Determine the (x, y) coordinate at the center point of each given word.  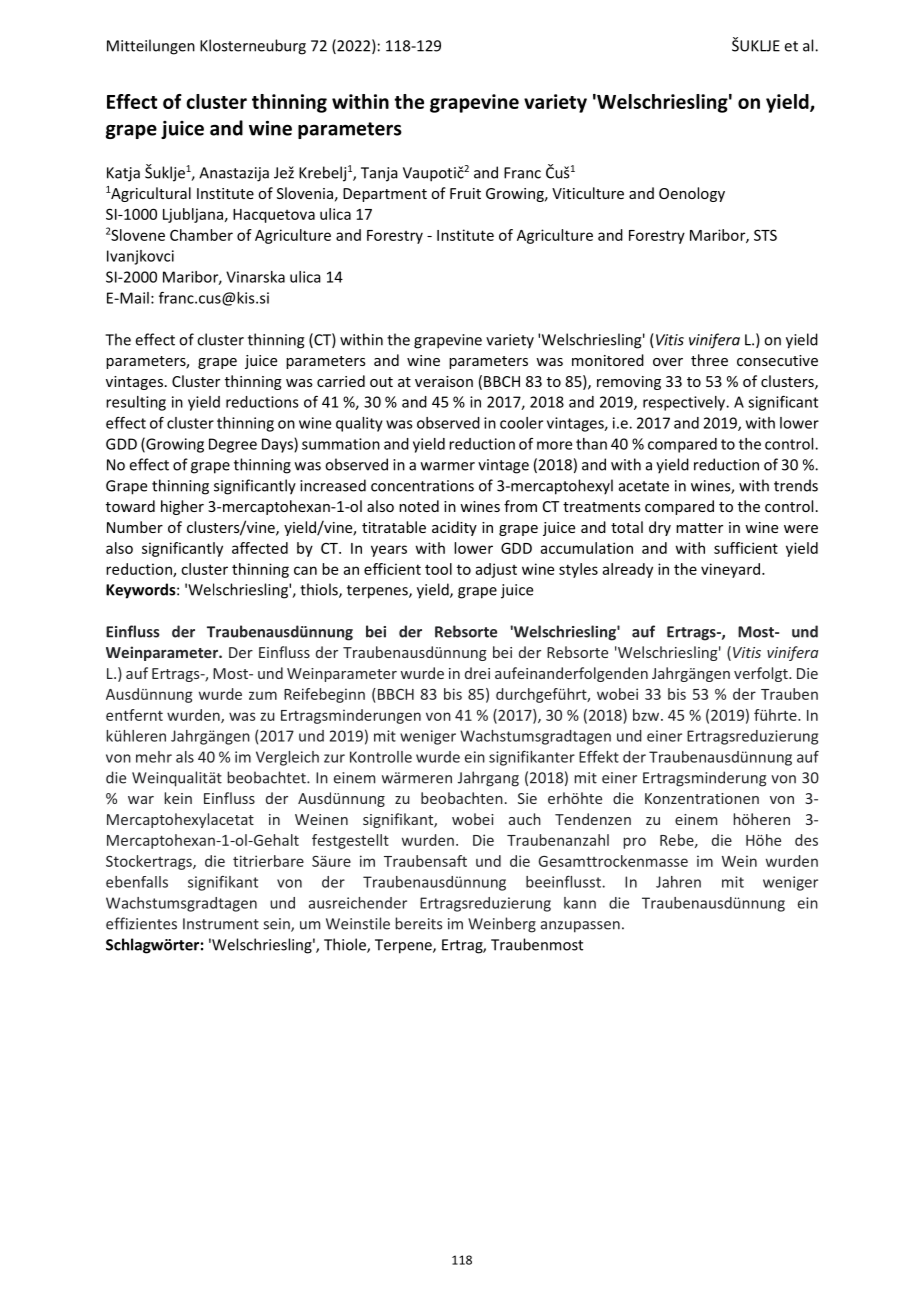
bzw (647, 715)
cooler (521, 423)
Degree (233, 445)
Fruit (465, 193)
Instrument (221, 924)
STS (765, 235)
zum (263, 695)
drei (477, 673)
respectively (685, 403)
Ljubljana (193, 215)
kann (580, 903)
